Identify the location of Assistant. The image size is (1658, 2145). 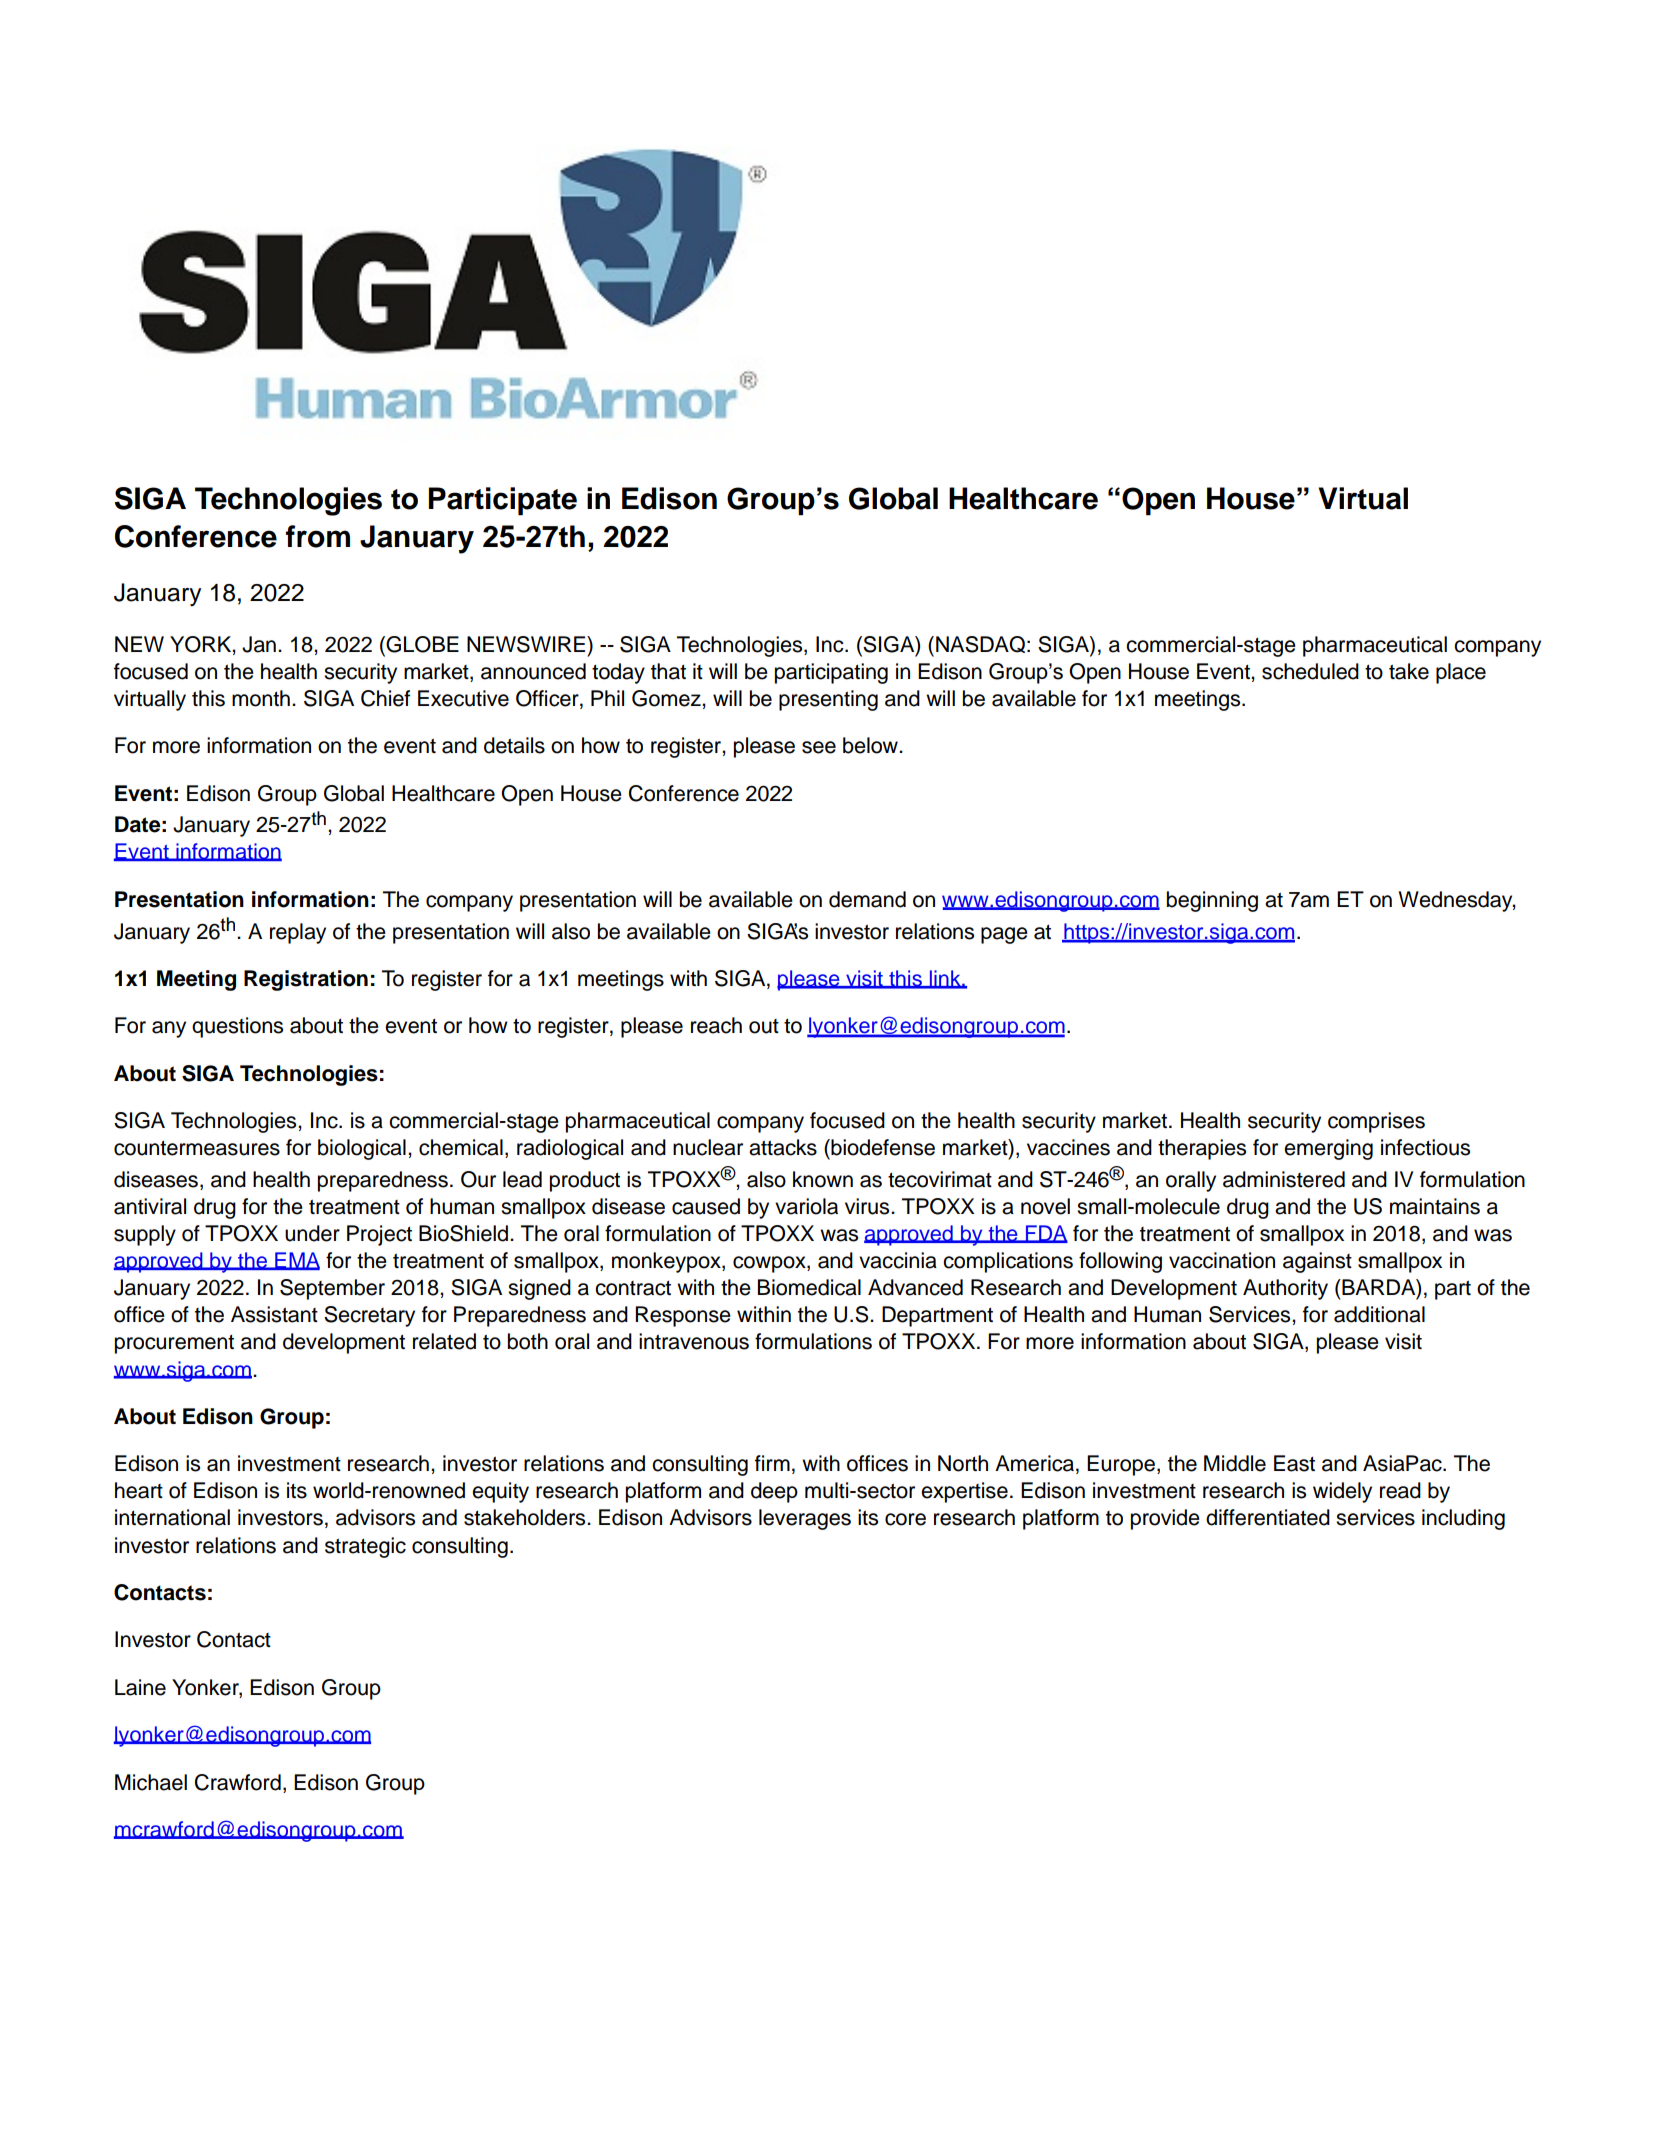
(274, 1314).
